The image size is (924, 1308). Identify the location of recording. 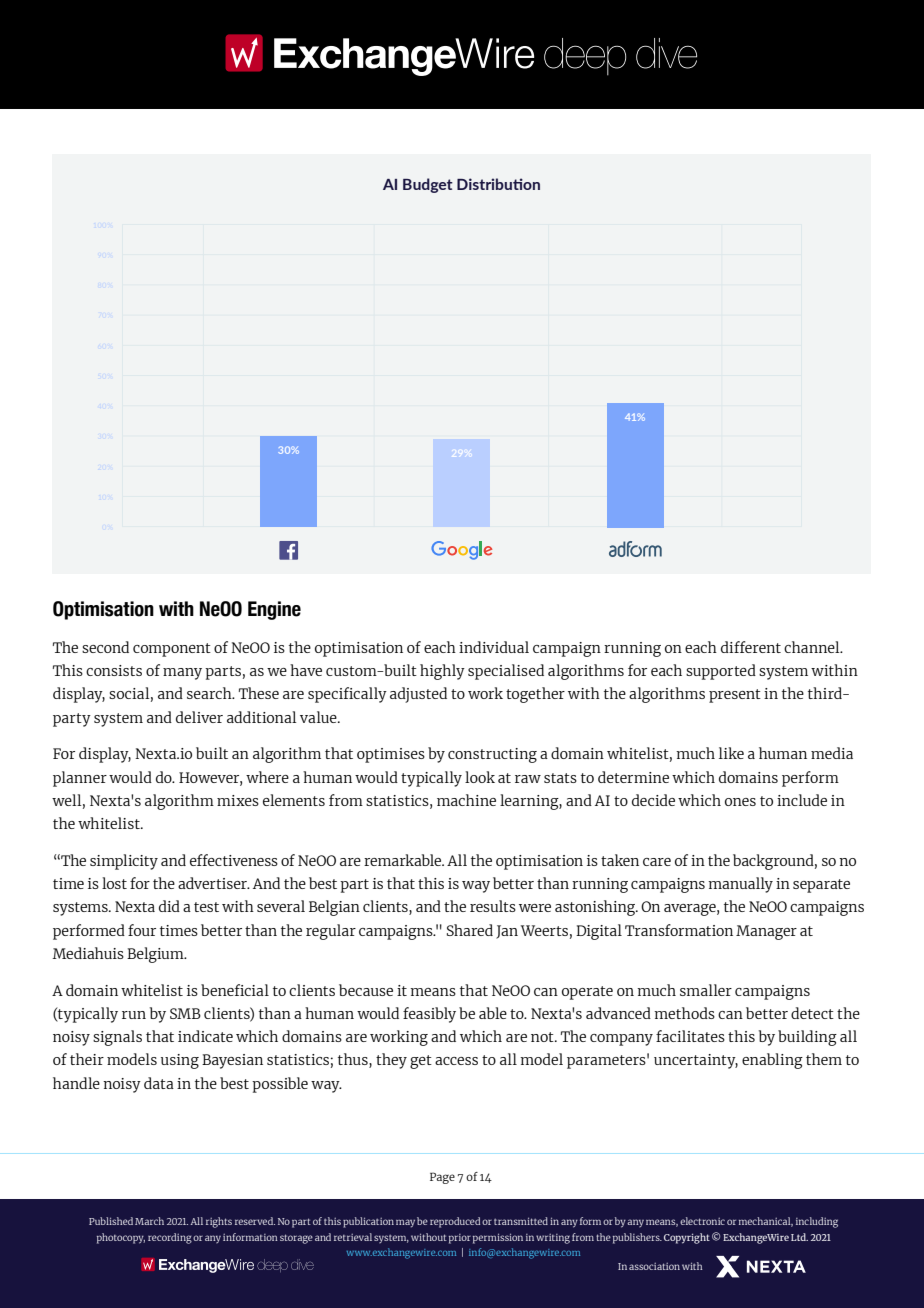
(170, 1238).
